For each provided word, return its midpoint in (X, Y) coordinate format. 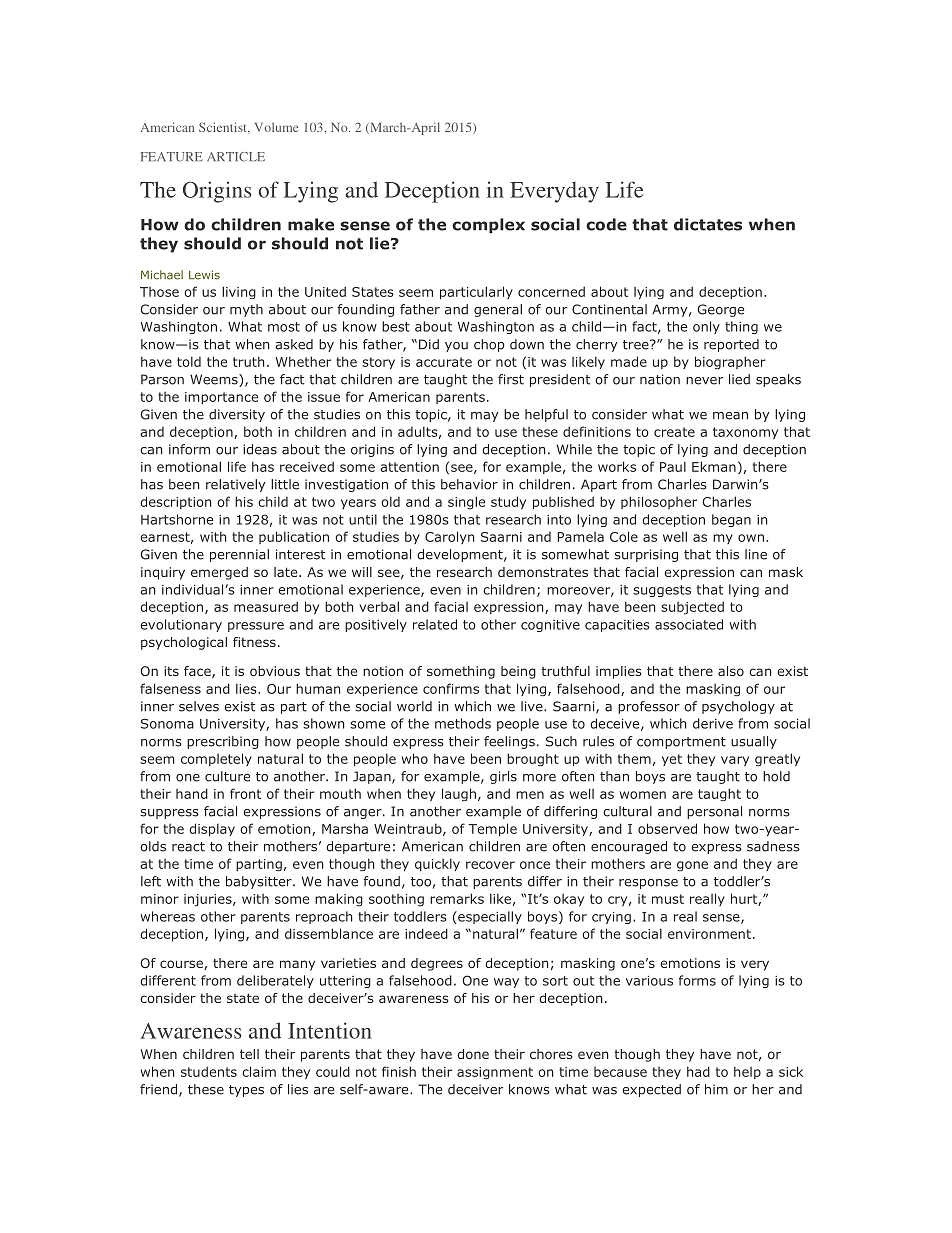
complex (488, 226)
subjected (692, 608)
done (473, 1054)
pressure (256, 627)
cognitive (550, 626)
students (209, 1071)
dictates (708, 224)
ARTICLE (236, 157)
